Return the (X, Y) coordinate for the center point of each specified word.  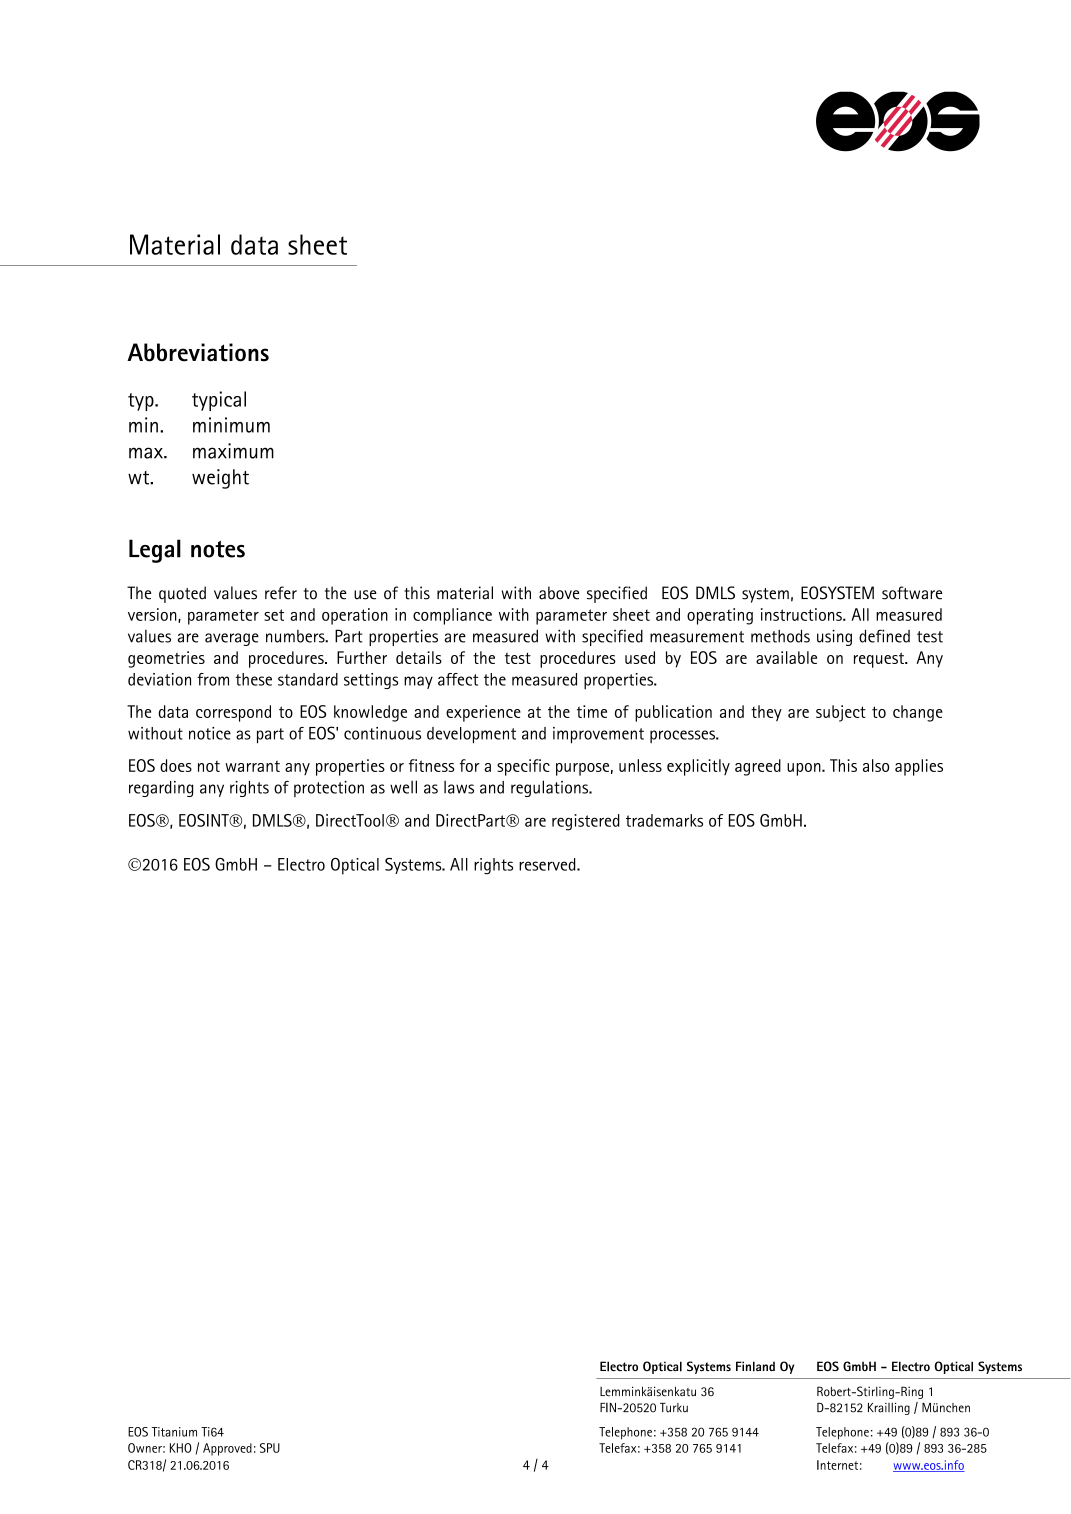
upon (805, 769)
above (559, 593)
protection (329, 789)
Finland (755, 1366)
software (912, 593)
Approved (227, 1449)
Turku (674, 1408)
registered (586, 822)
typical (219, 401)
